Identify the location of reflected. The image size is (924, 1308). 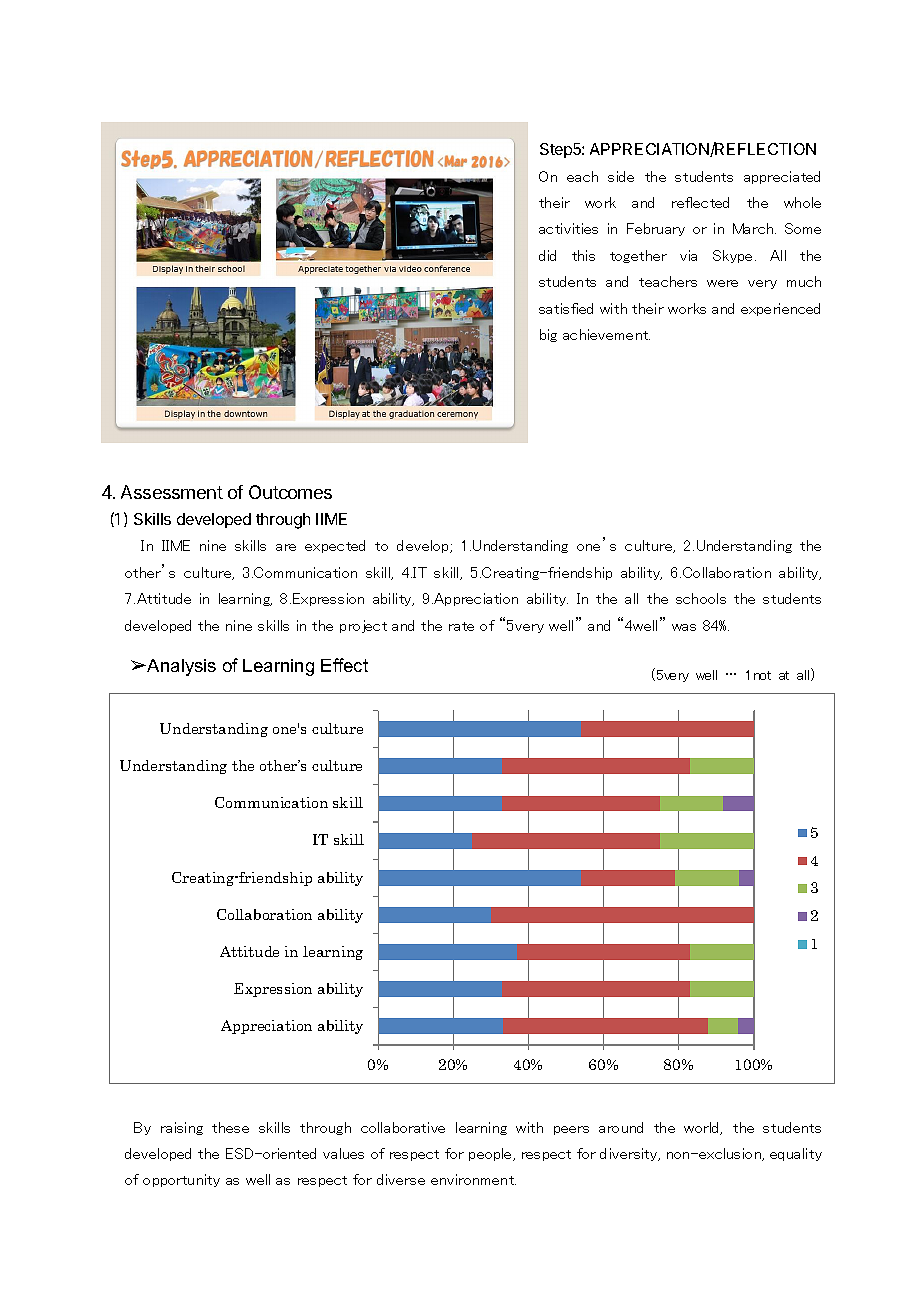
(700, 202).
